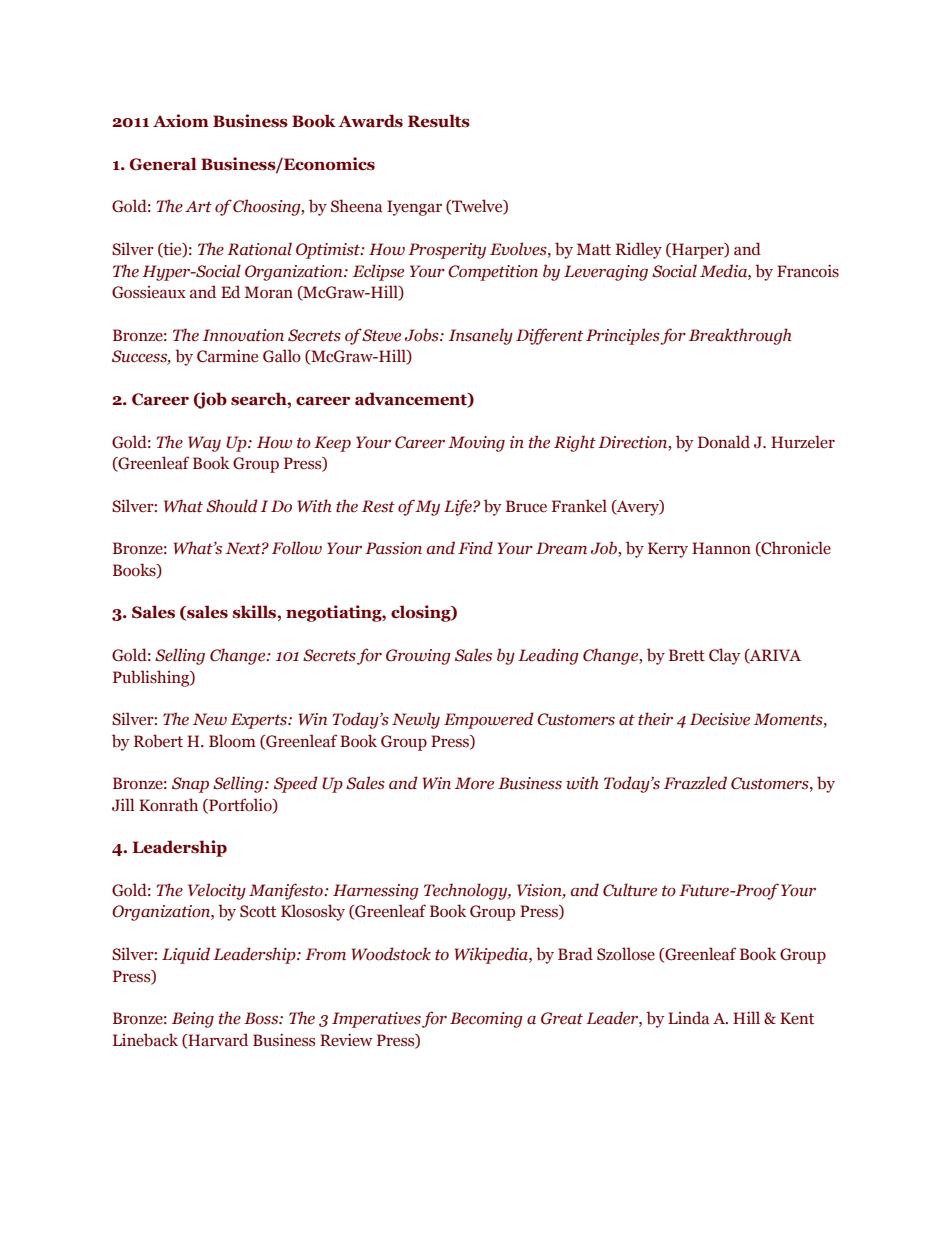 This document has height=1233, width=952. Describe the element at coordinates (163, 164) in the document. I see `General` at that location.
